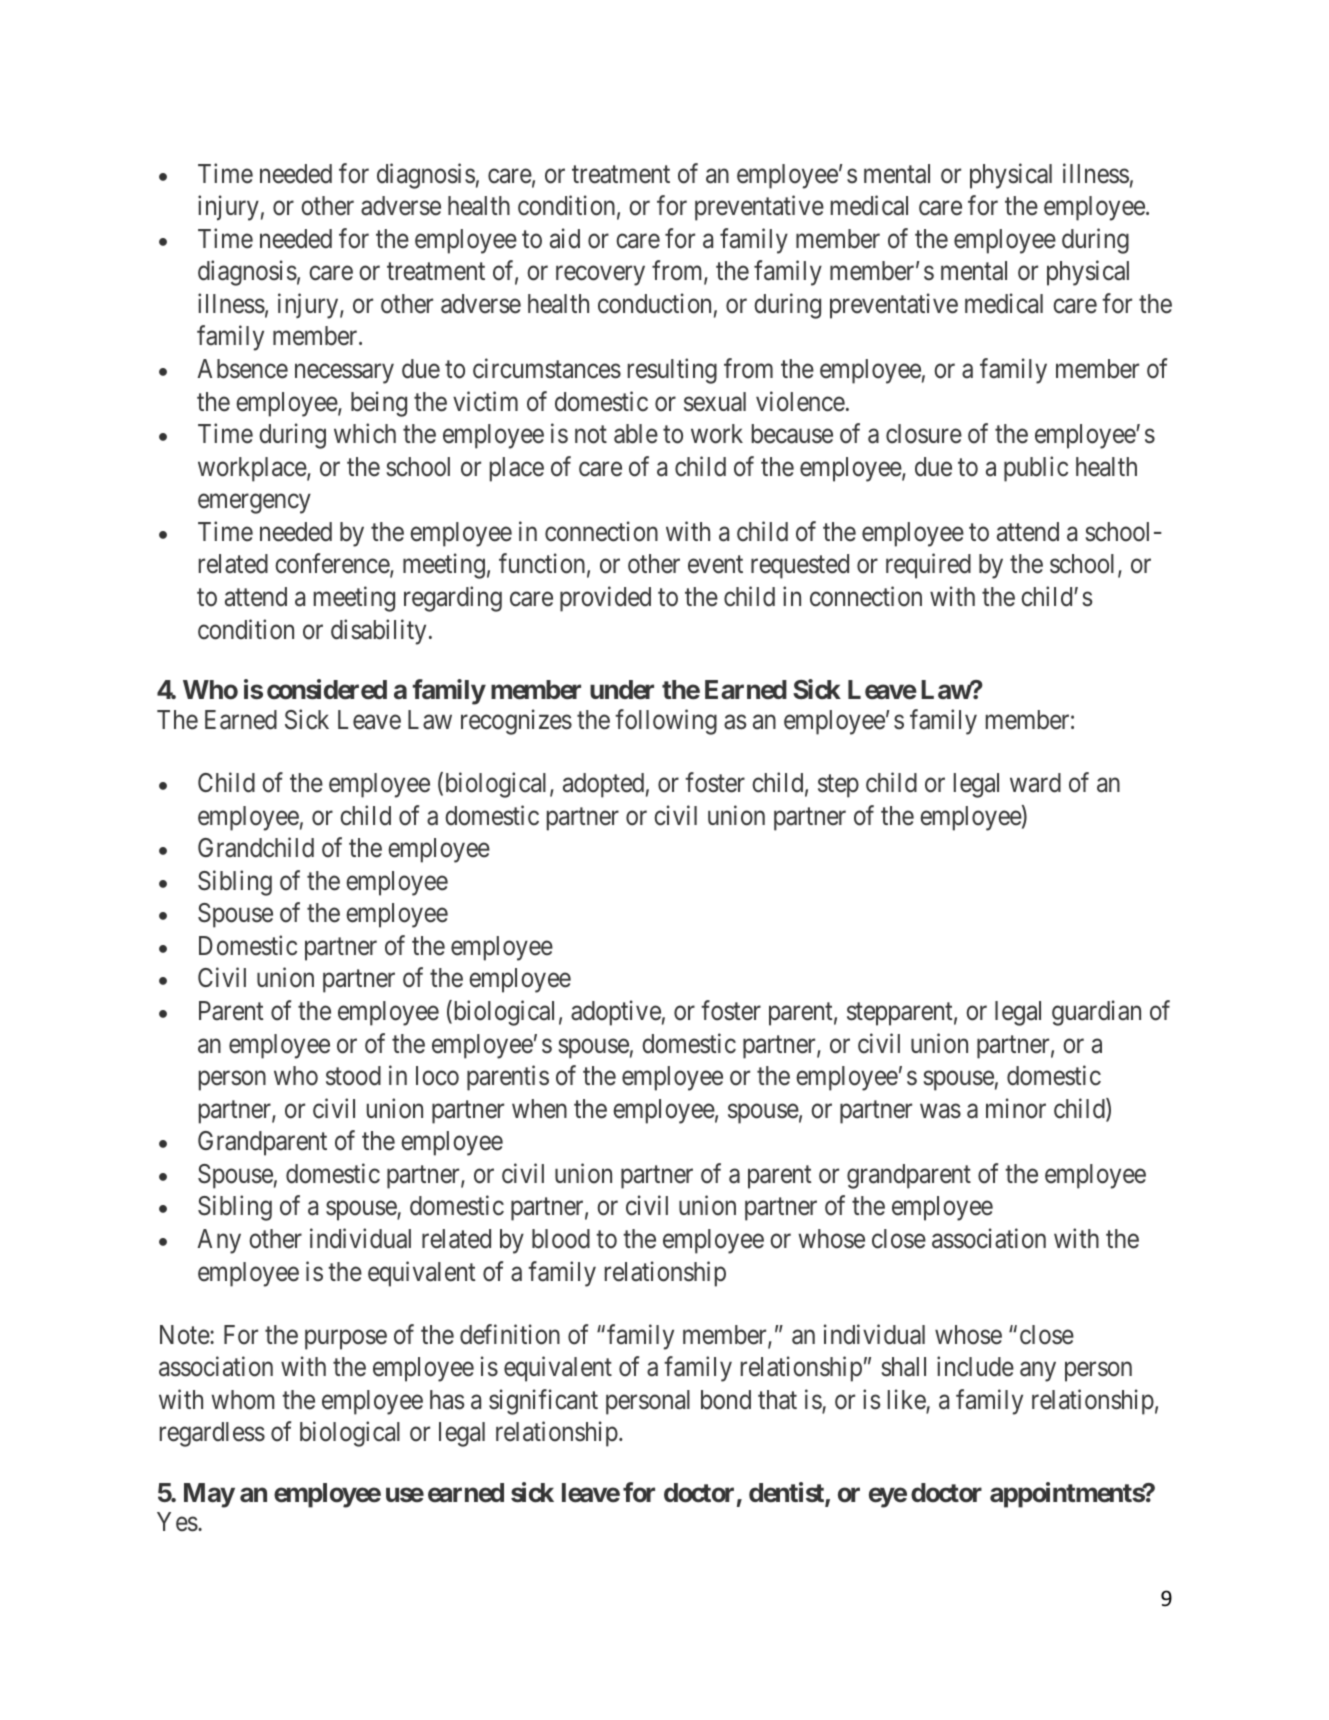 The image size is (1329, 1720). Describe the element at coordinates (1016, 1108) in the image. I see `minor` at that location.
